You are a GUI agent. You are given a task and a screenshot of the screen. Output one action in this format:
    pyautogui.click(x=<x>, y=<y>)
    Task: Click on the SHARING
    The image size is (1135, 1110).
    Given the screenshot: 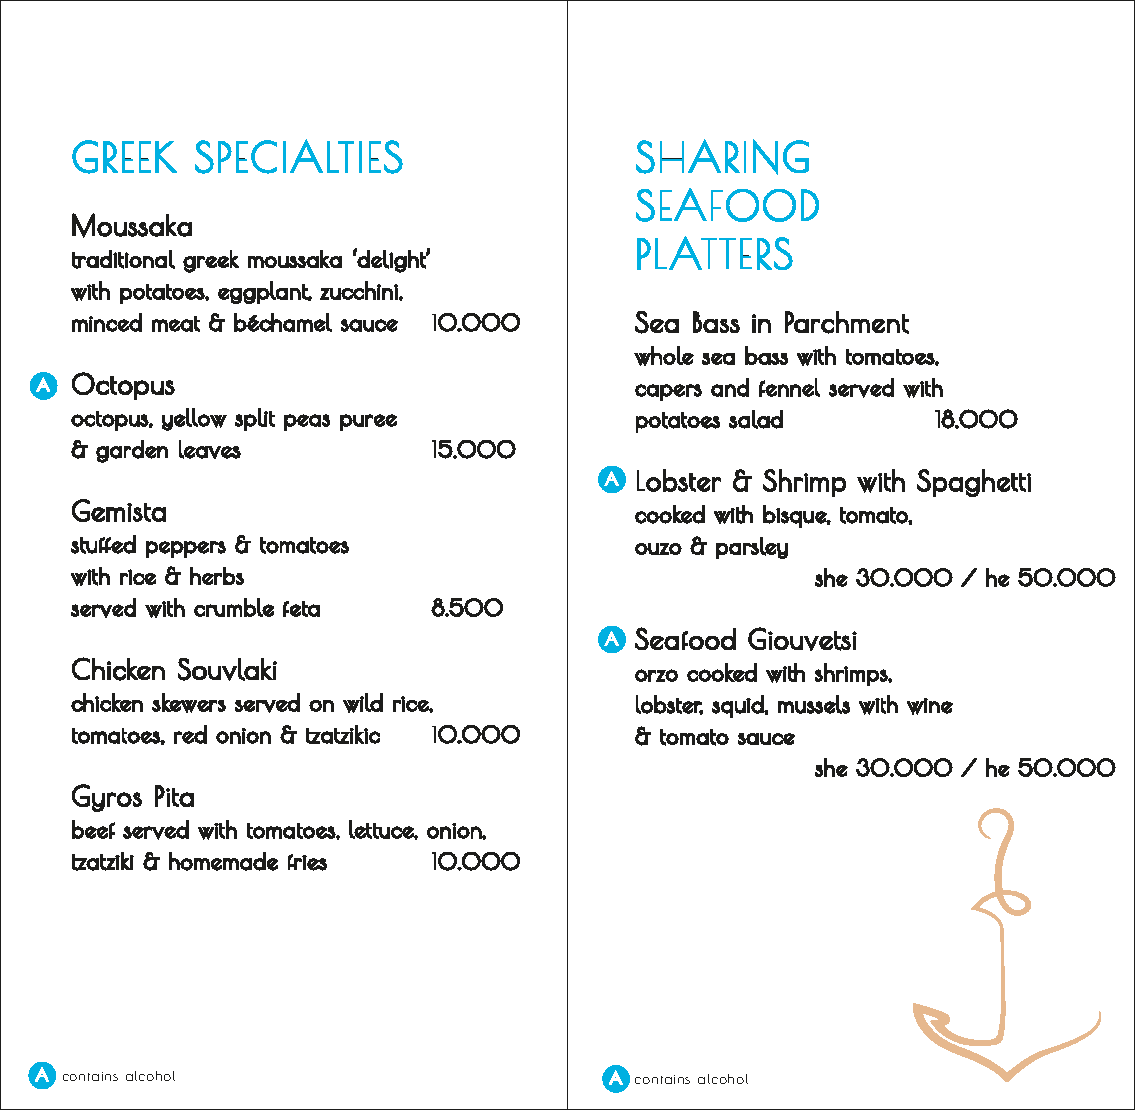 What is the action you would take?
    pyautogui.click(x=722, y=157)
